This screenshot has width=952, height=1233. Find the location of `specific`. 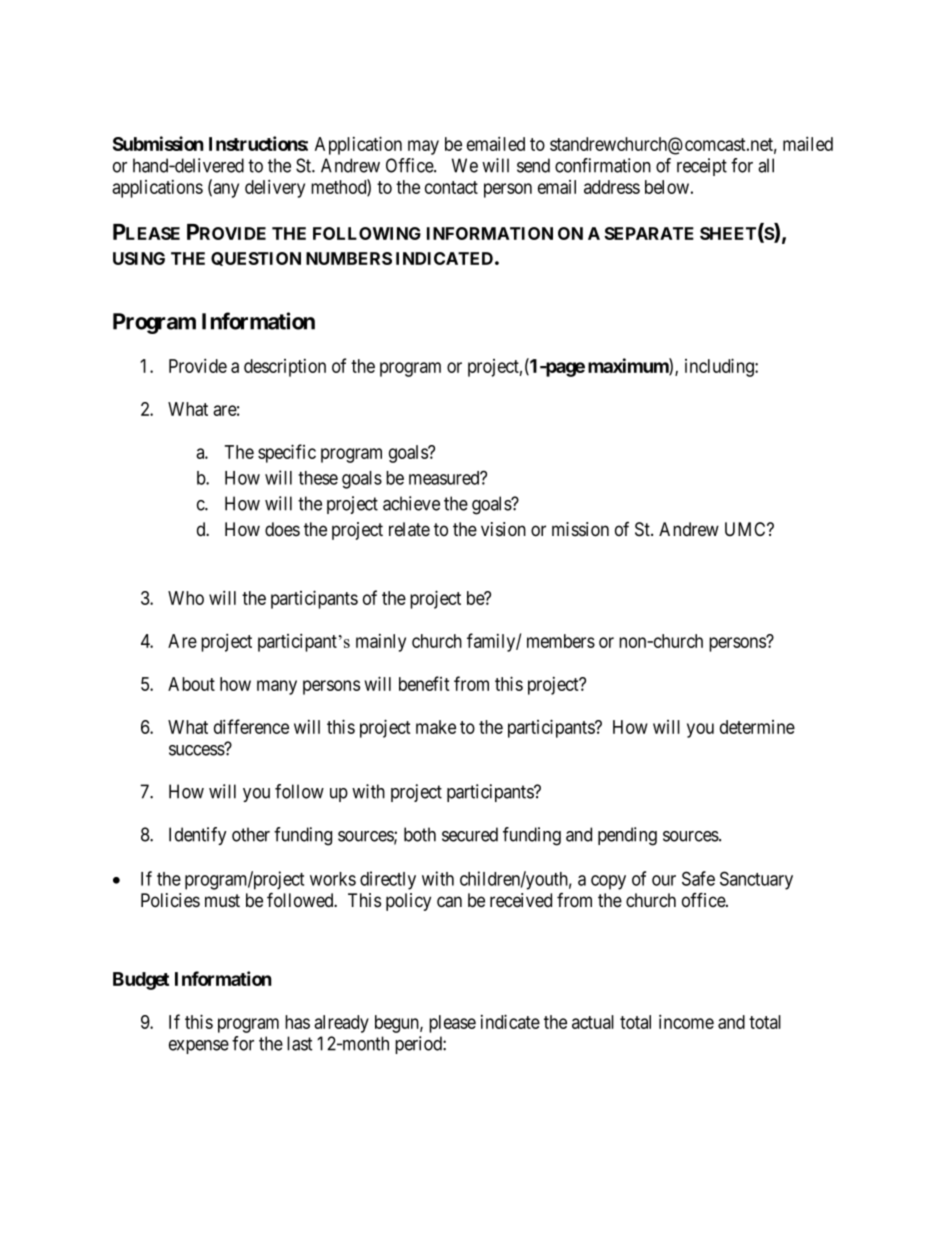

specific is located at coordinates (287, 453).
